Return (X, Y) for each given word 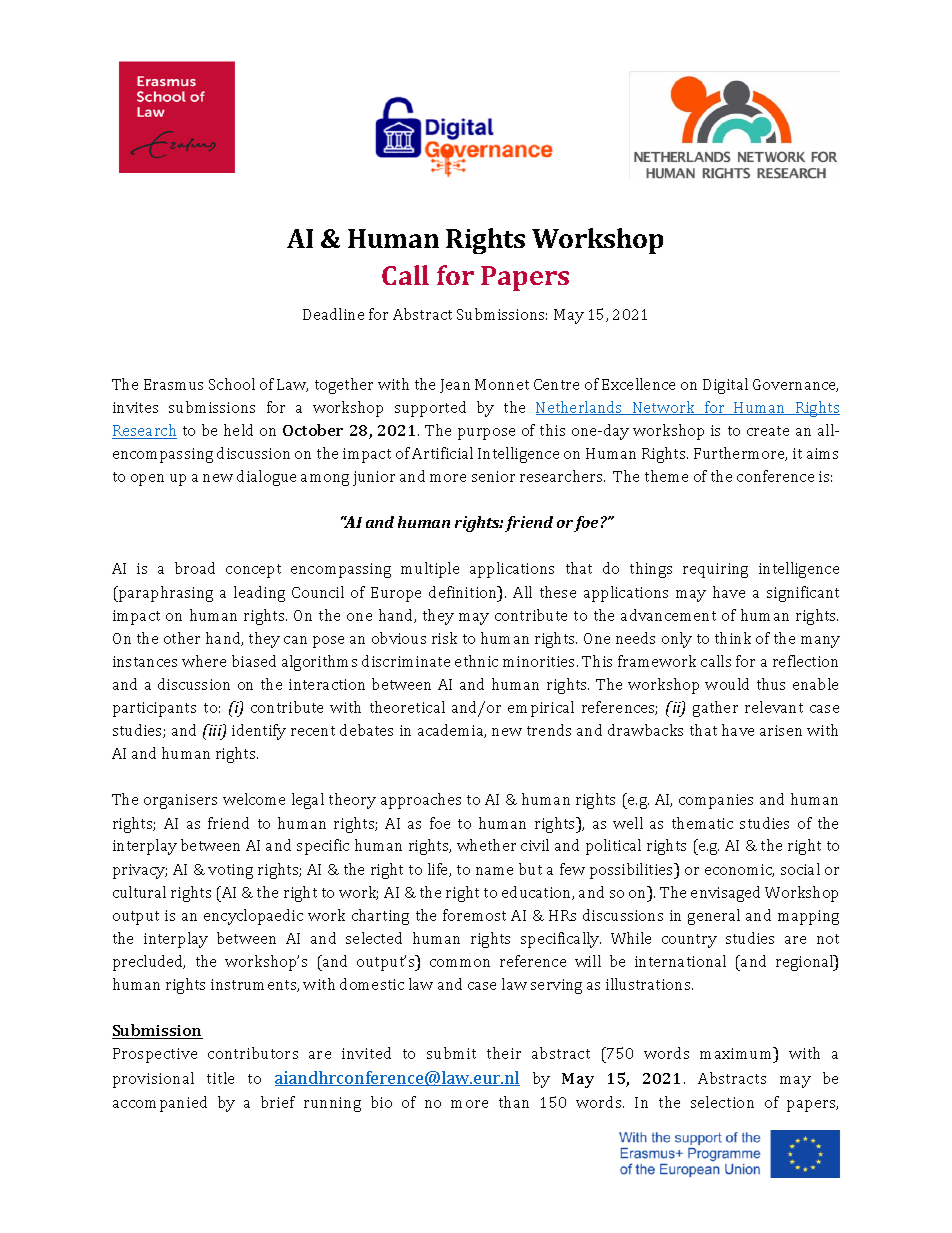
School (232, 384)
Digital (725, 386)
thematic (702, 823)
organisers (180, 801)
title (220, 1078)
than (514, 1102)
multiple (430, 570)
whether (486, 845)
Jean (455, 386)
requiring (715, 570)
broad (195, 568)
